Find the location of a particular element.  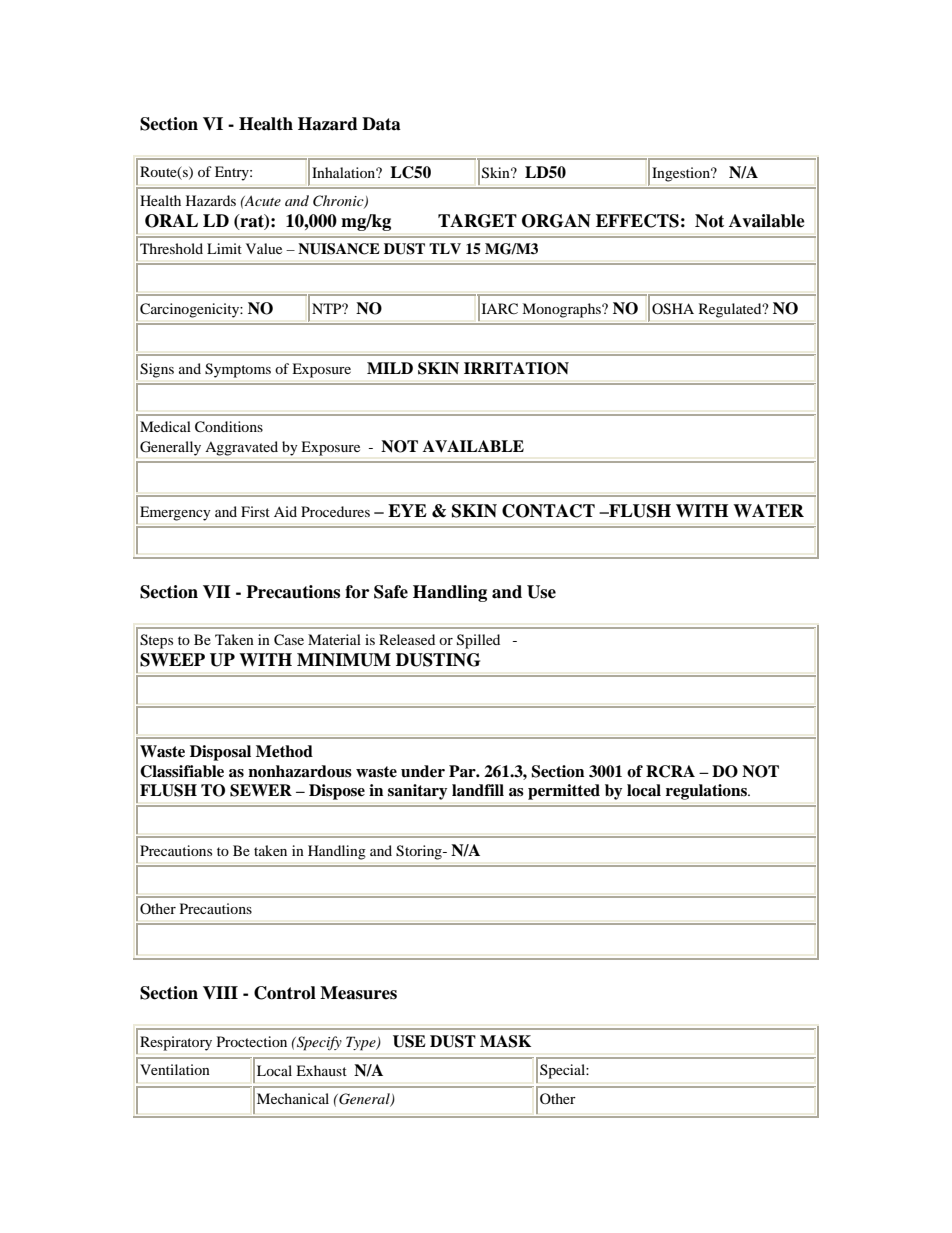

EFFECTS is located at coordinates (637, 221).
